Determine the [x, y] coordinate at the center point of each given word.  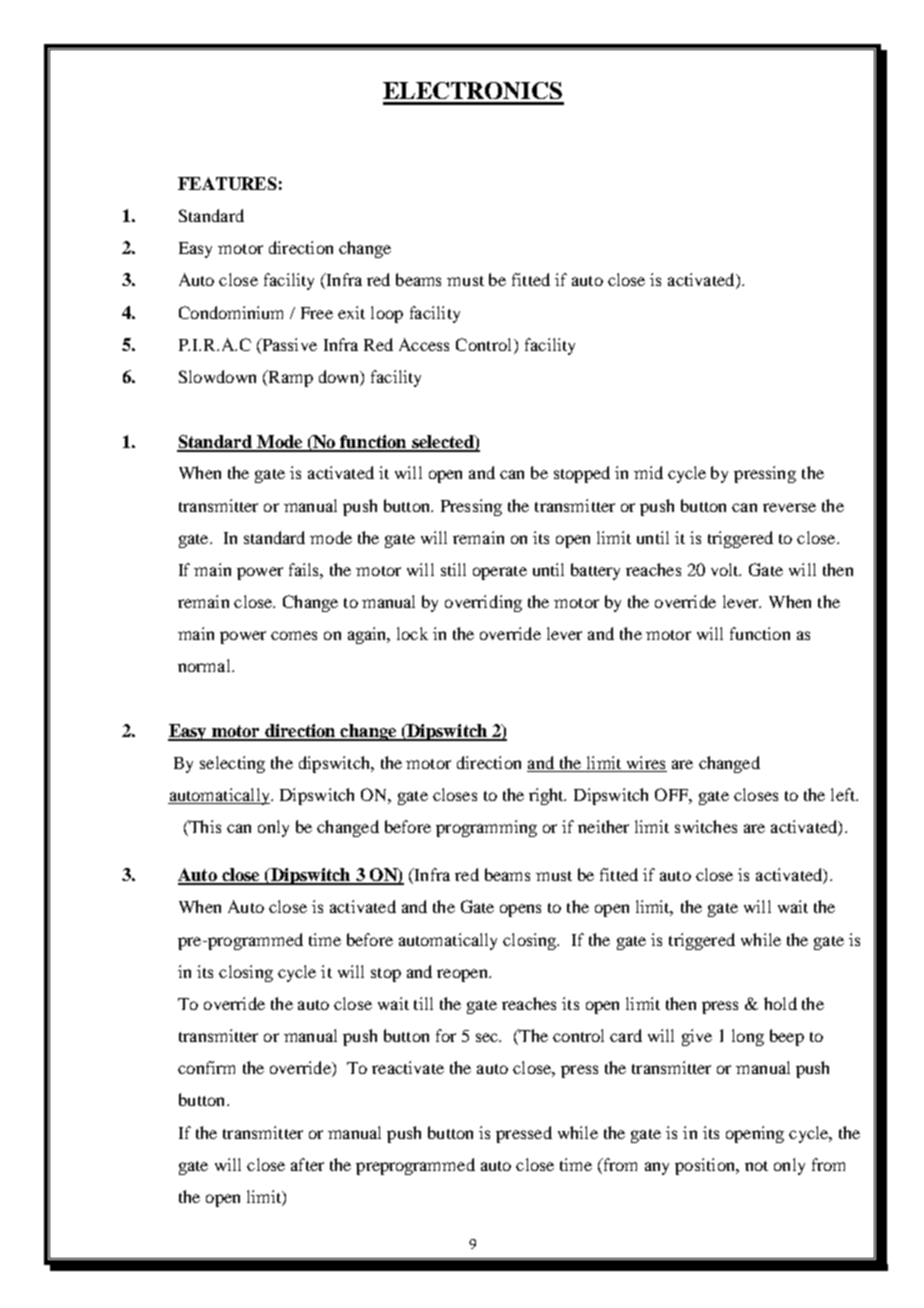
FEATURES [227, 183]
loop [387, 314]
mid [648, 472]
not [756, 1166]
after [307, 1164]
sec [488, 1037]
